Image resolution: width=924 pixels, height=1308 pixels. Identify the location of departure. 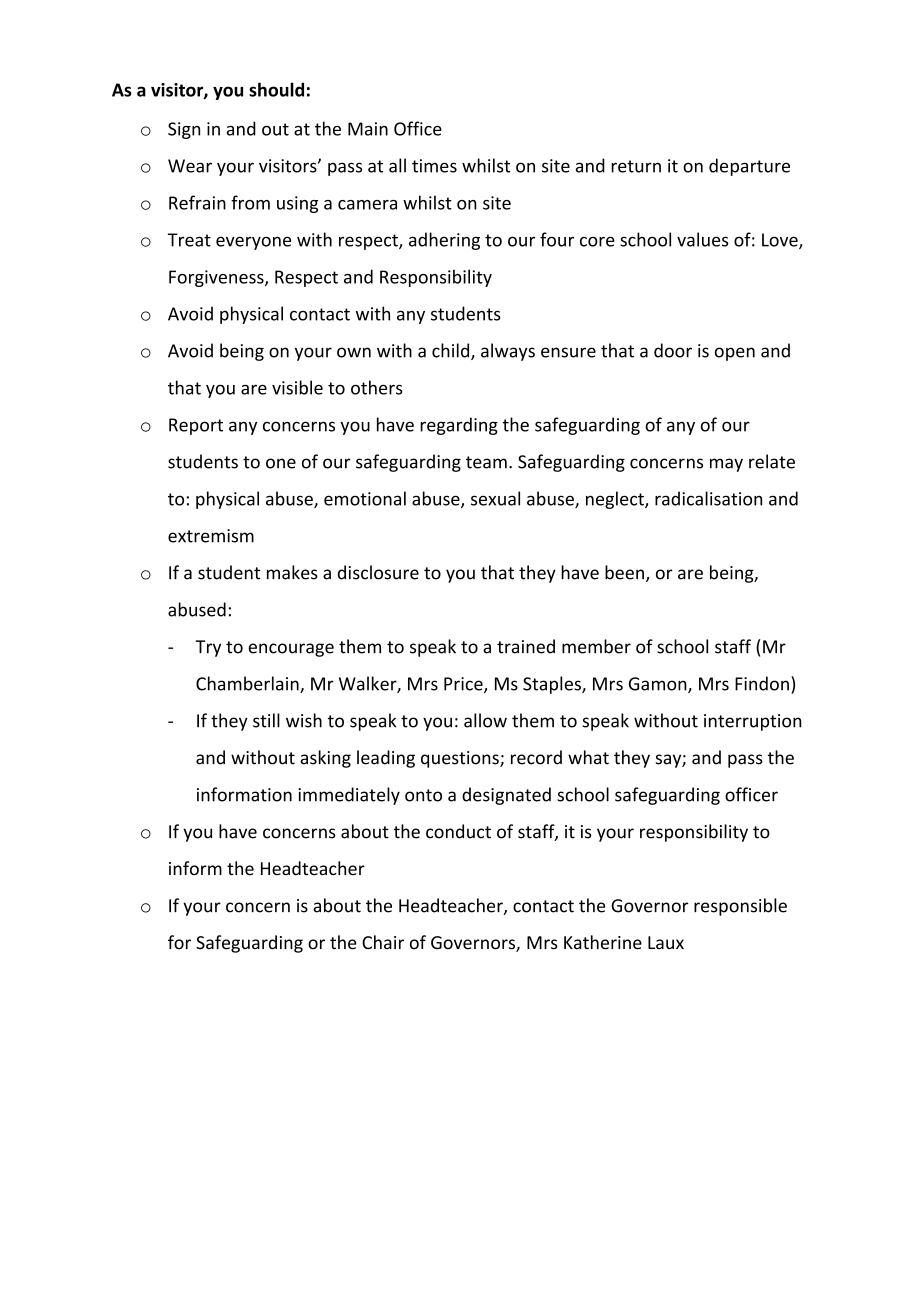
(749, 167).
